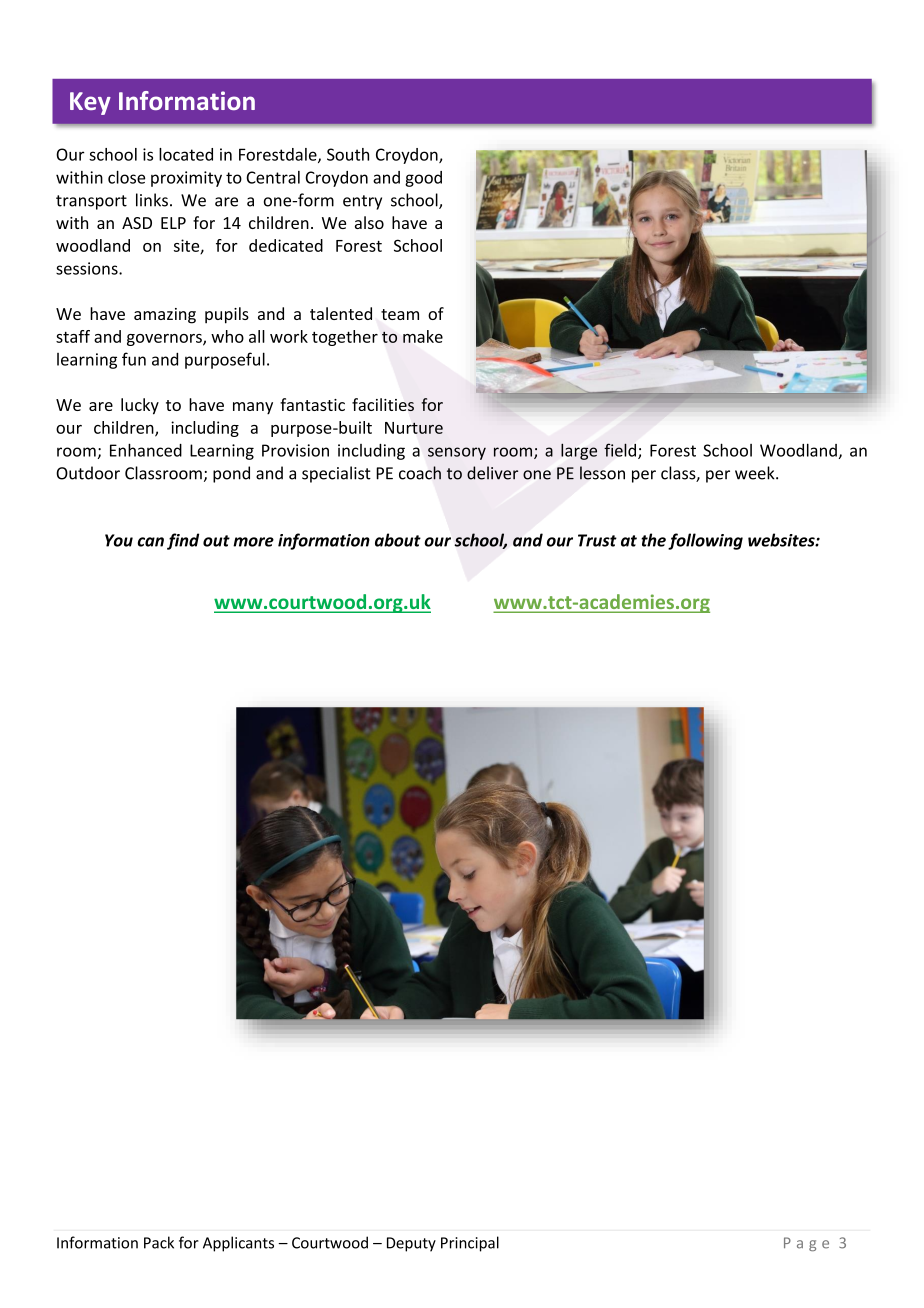  Describe the element at coordinates (411, 1244) in the document. I see `Deputy` at that location.
